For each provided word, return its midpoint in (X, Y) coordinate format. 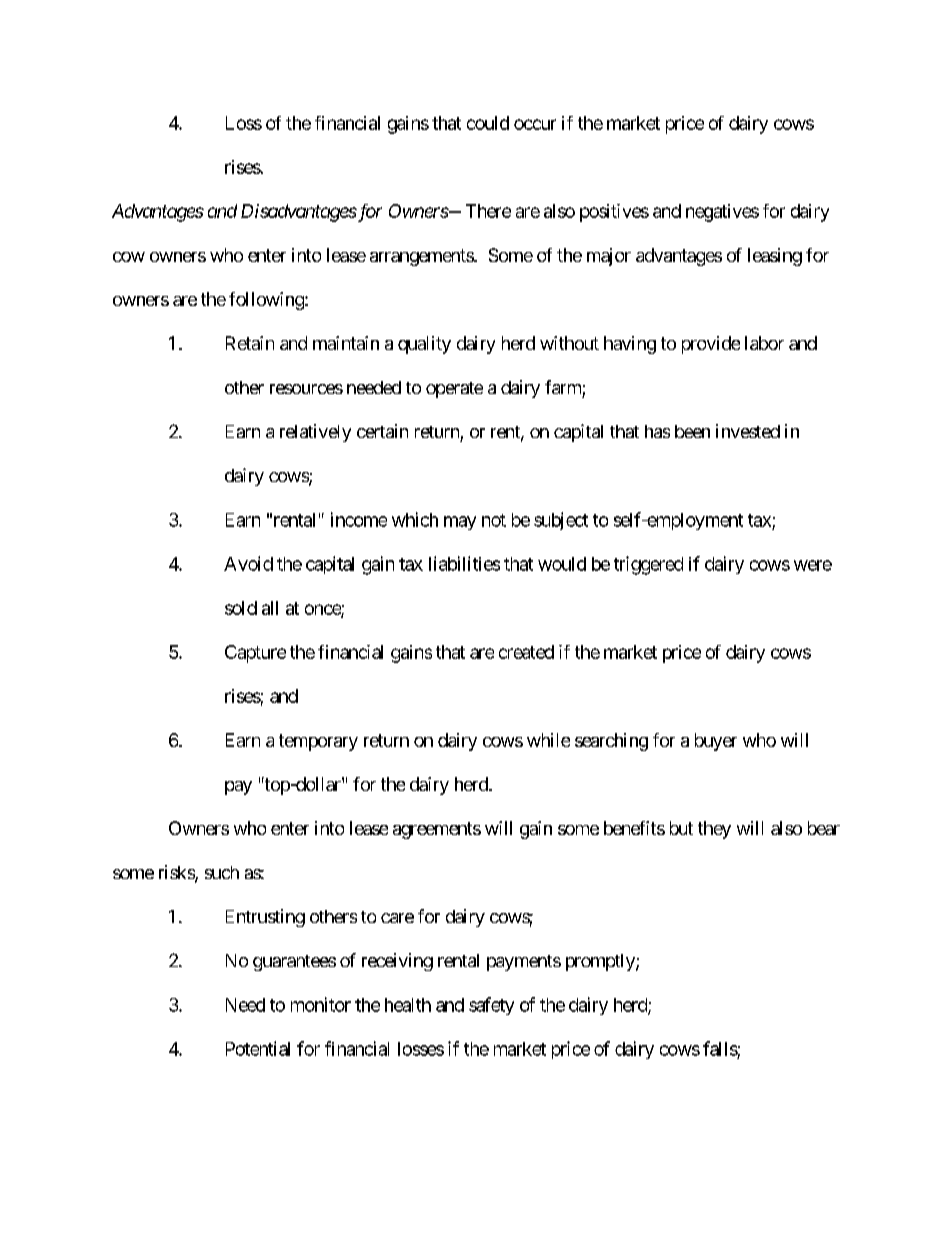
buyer (716, 742)
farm (563, 387)
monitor (321, 1004)
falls (720, 1048)
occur (535, 124)
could (488, 123)
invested (748, 431)
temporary (318, 742)
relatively (315, 433)
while (548, 740)
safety (491, 1006)
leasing (775, 257)
